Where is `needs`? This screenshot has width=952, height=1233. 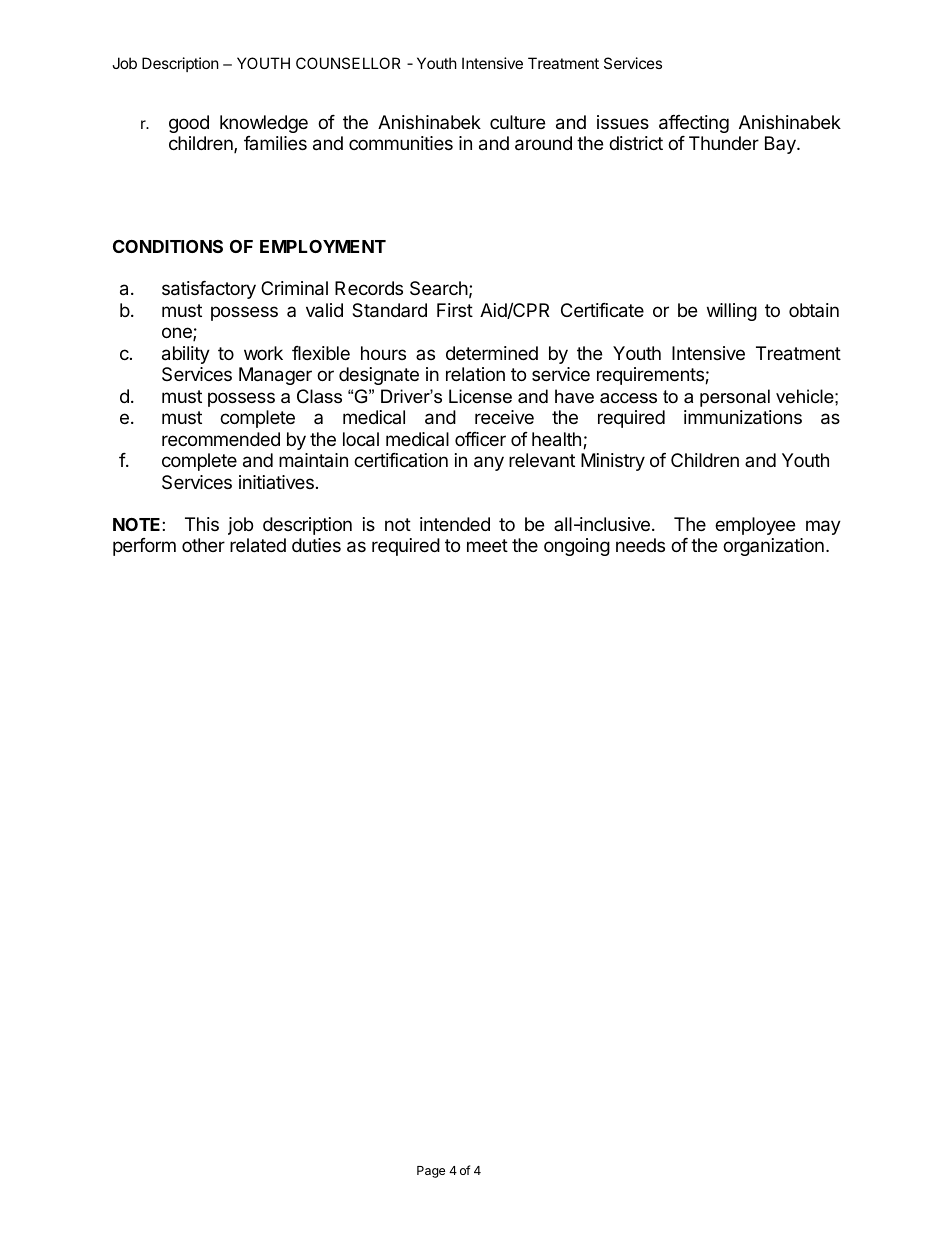
needs is located at coordinates (640, 545).
